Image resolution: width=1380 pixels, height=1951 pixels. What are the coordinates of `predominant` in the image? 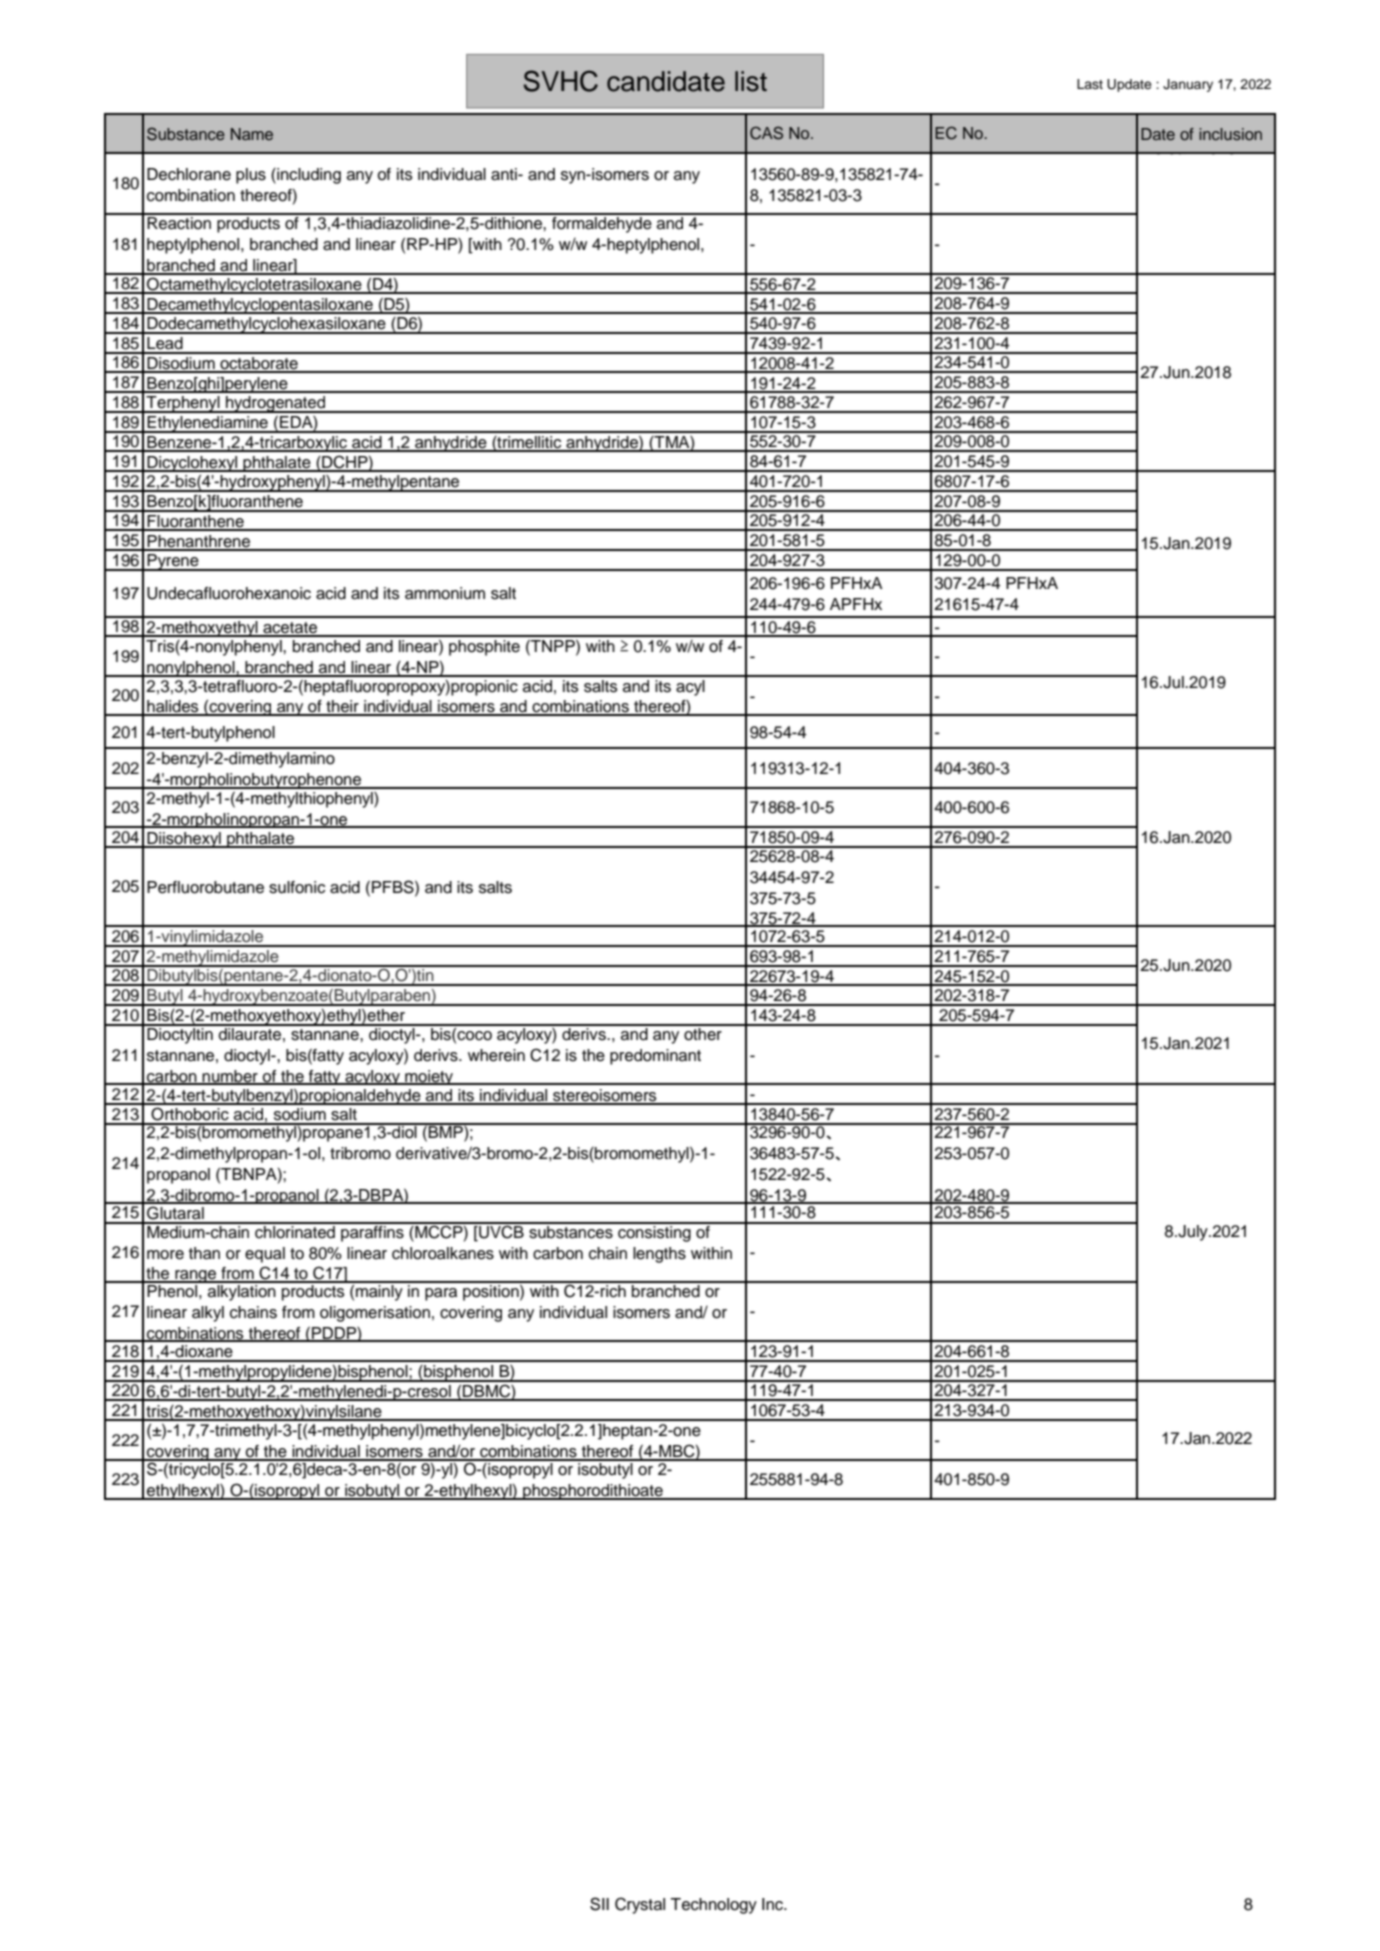 It's located at (655, 1057).
